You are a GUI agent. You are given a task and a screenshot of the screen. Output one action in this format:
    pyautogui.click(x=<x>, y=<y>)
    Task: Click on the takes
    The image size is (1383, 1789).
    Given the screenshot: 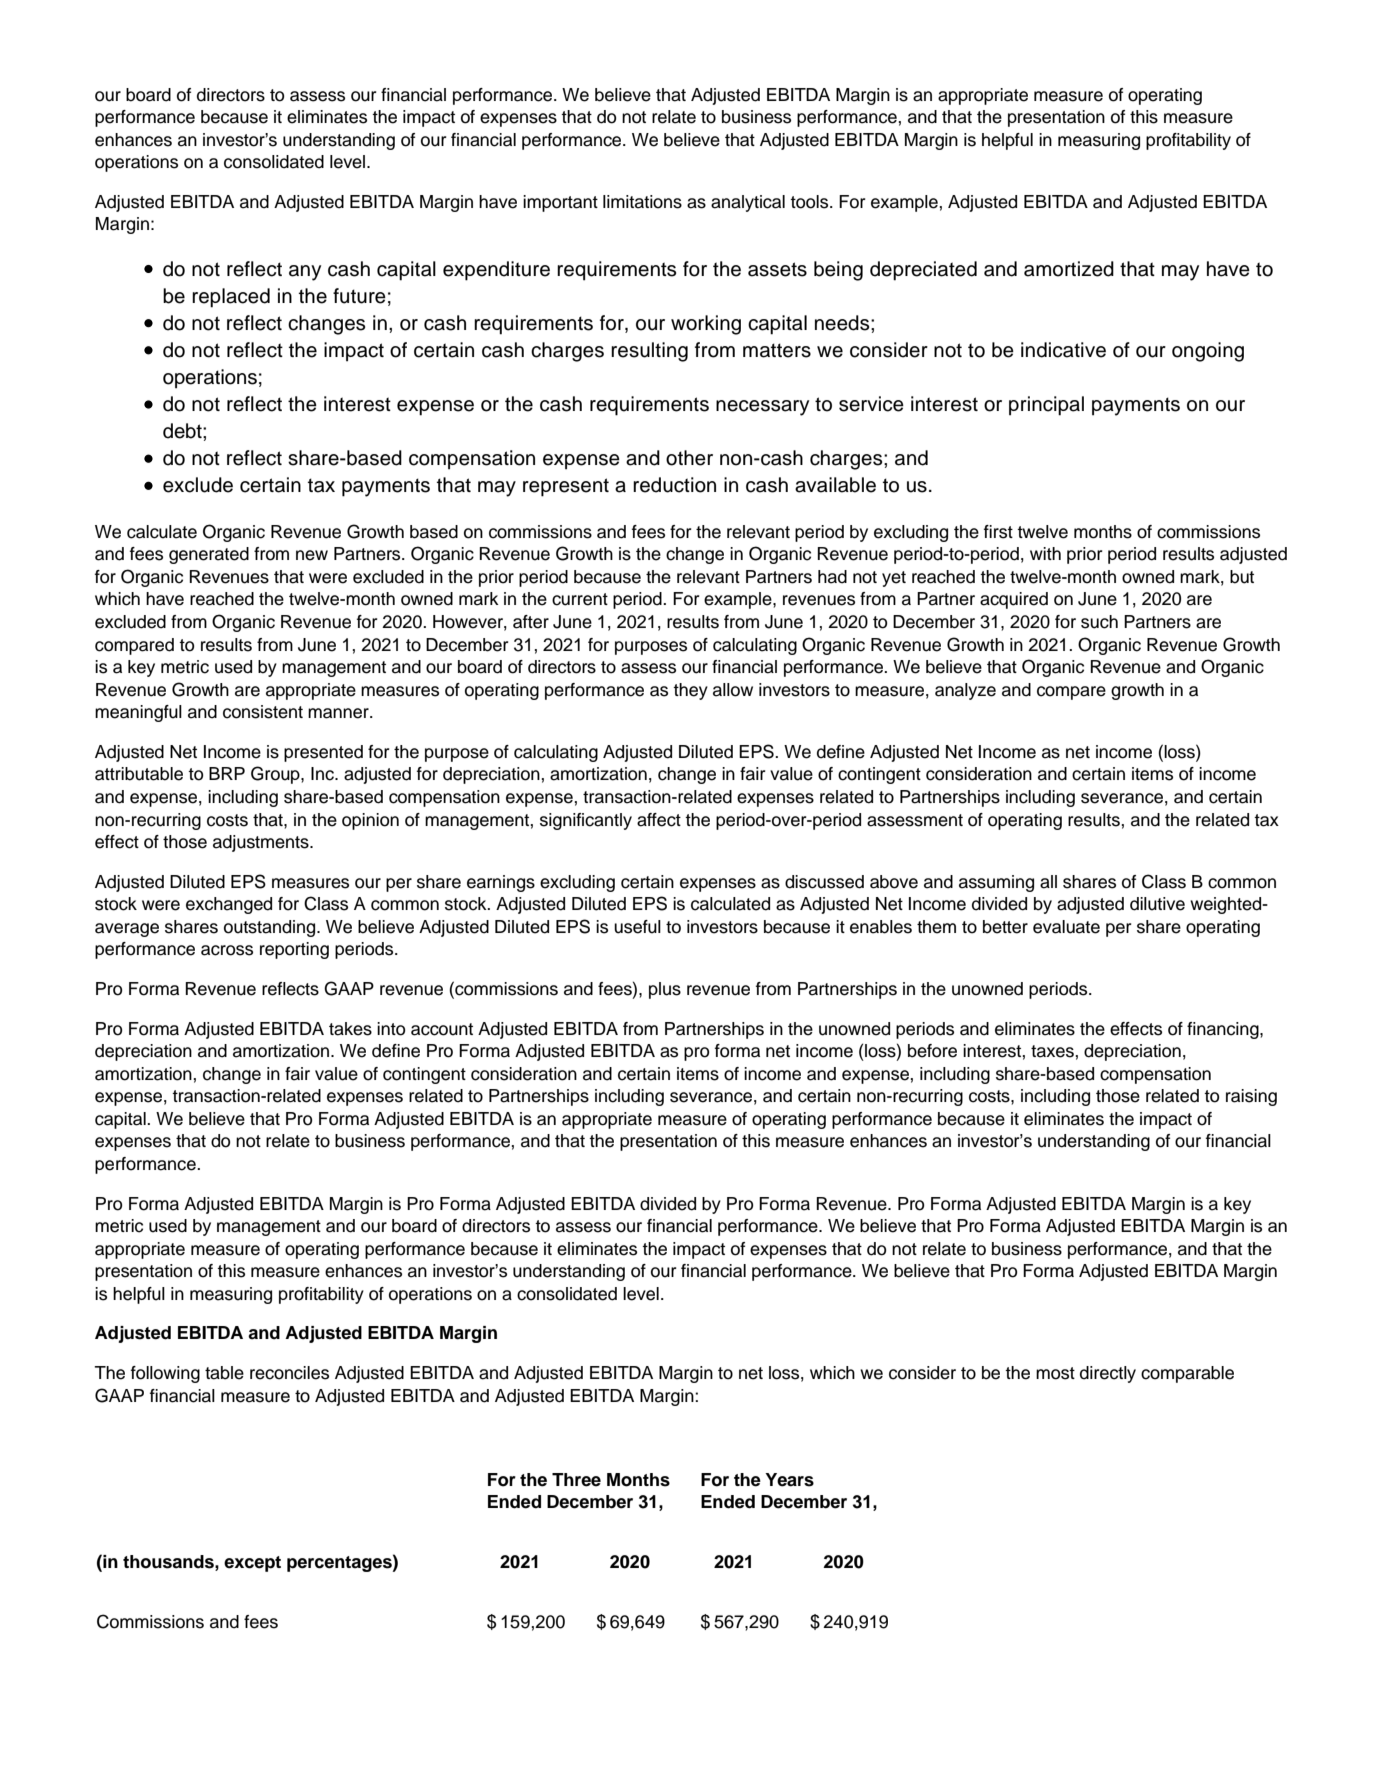 What is the action you would take?
    pyautogui.click(x=350, y=1029)
